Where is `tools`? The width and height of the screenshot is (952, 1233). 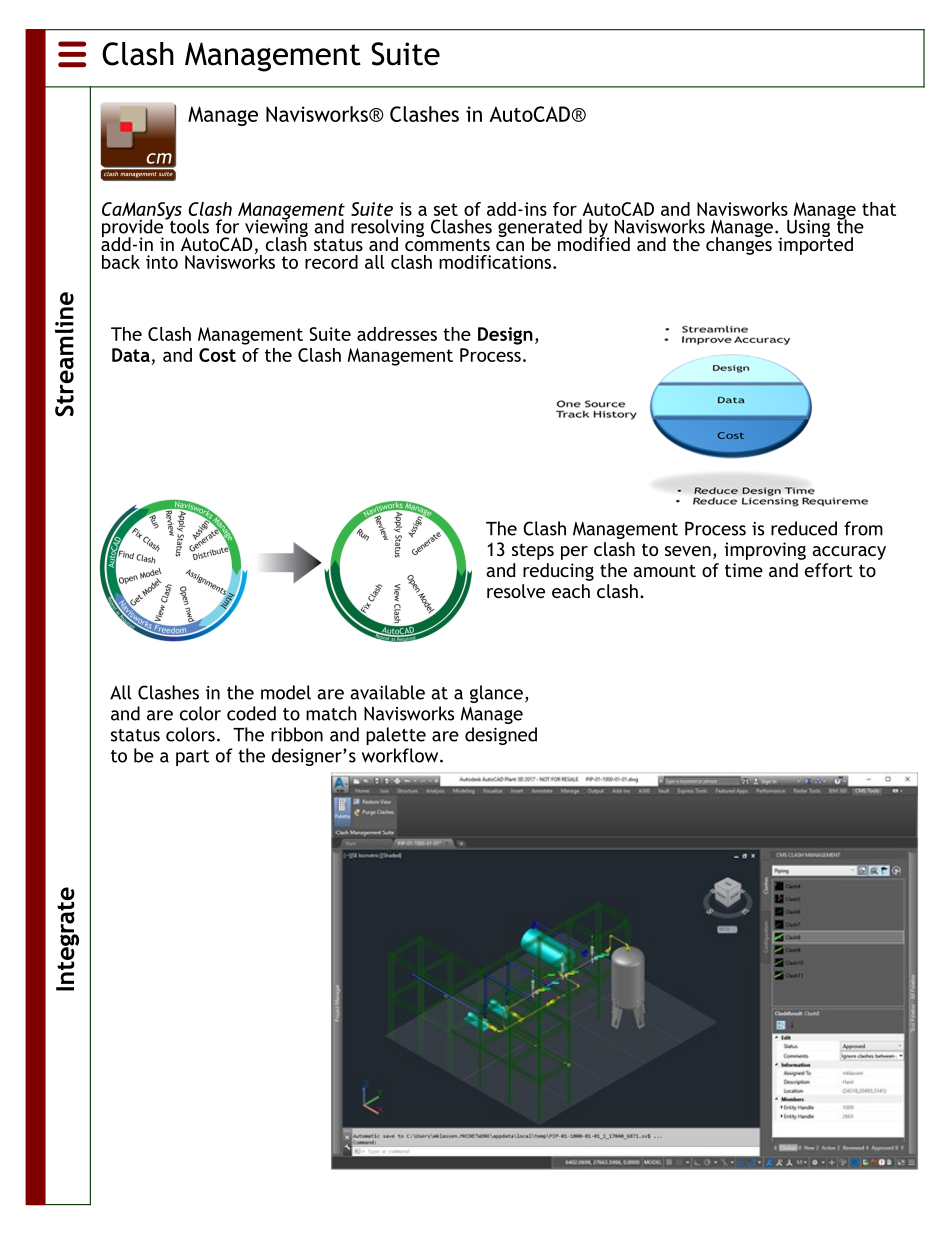
tools is located at coordinates (188, 225).
